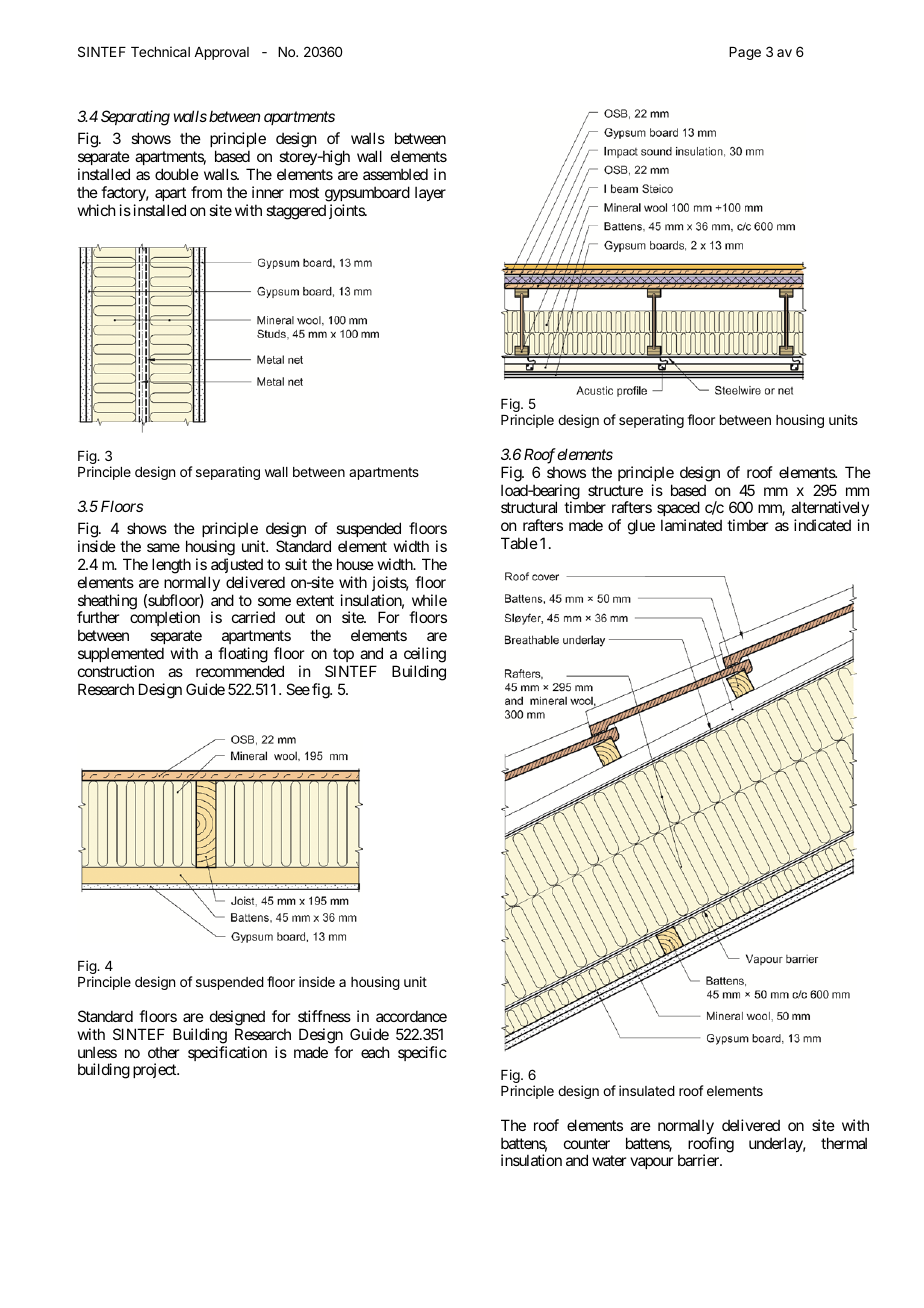  I want to click on completion, so click(165, 618).
